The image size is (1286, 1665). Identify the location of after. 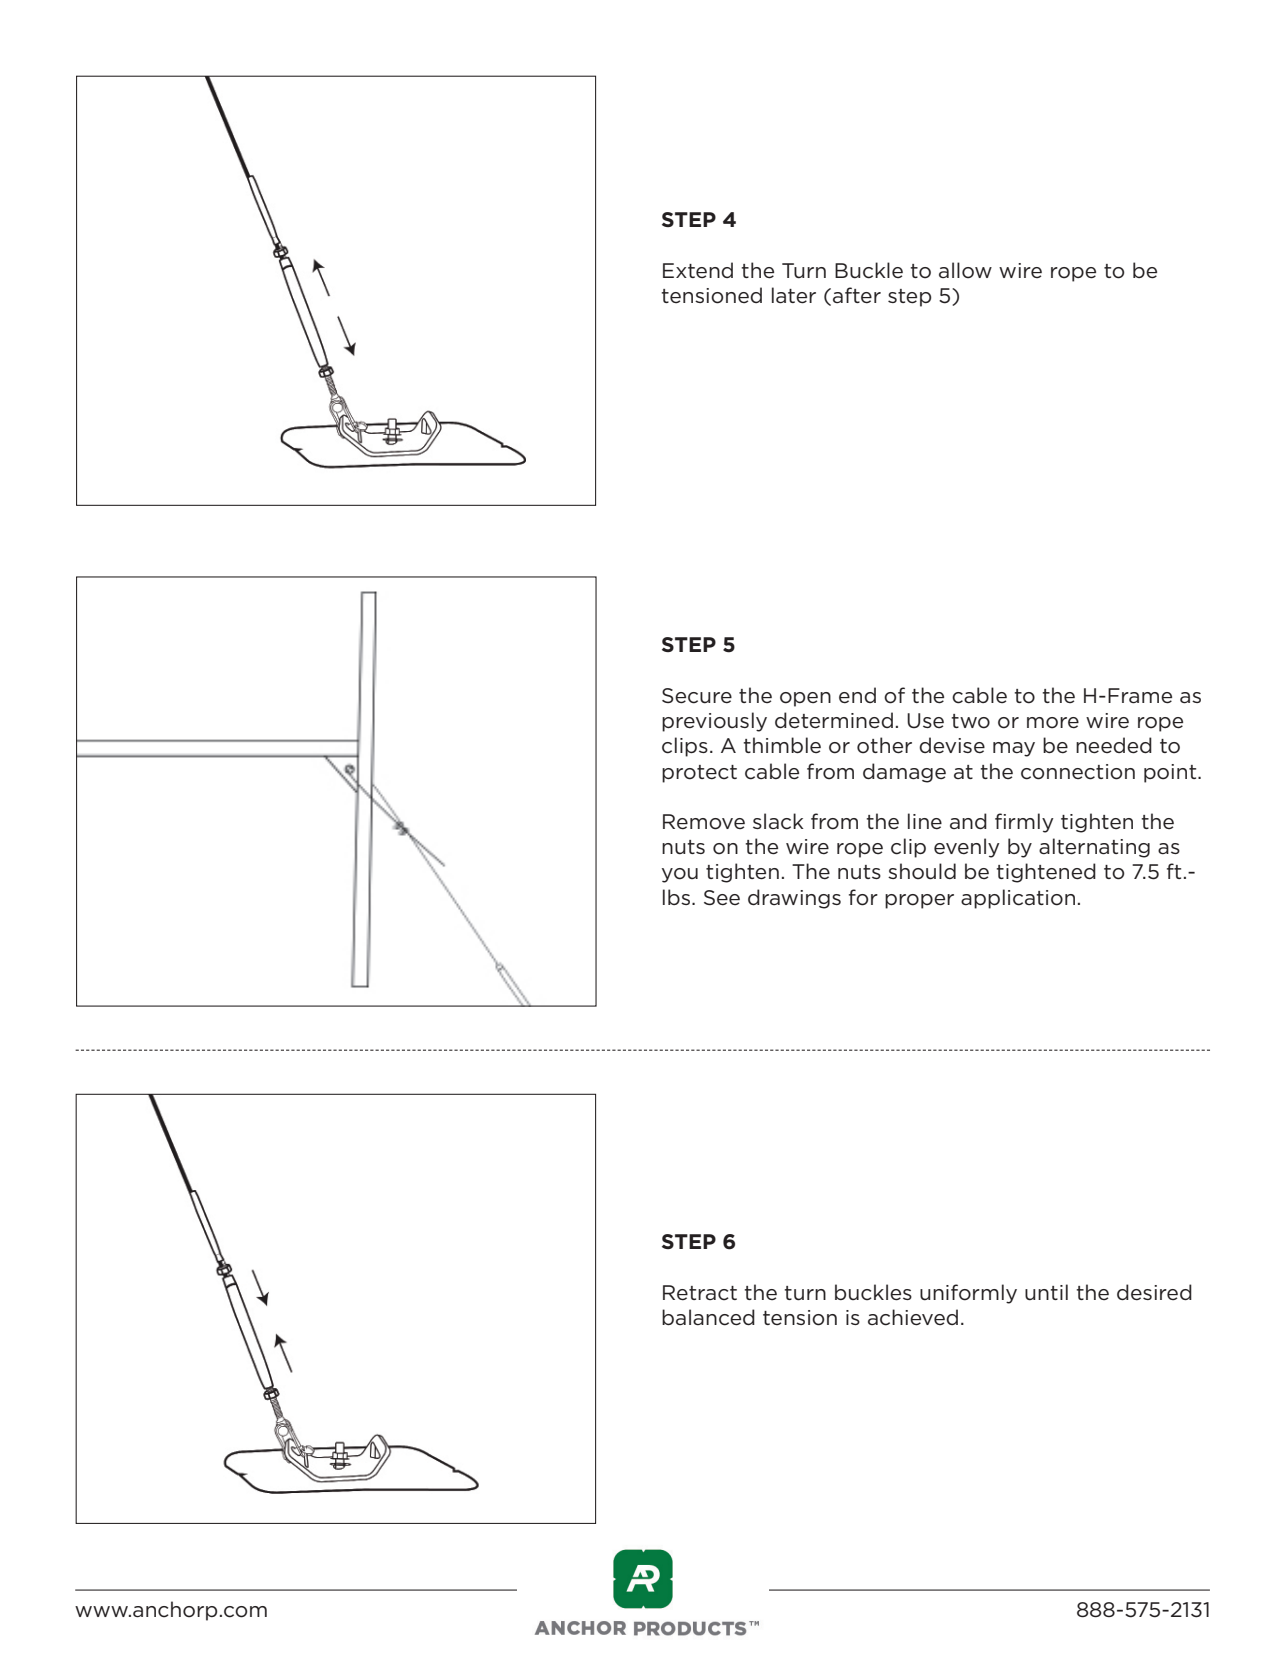
(857, 295).
